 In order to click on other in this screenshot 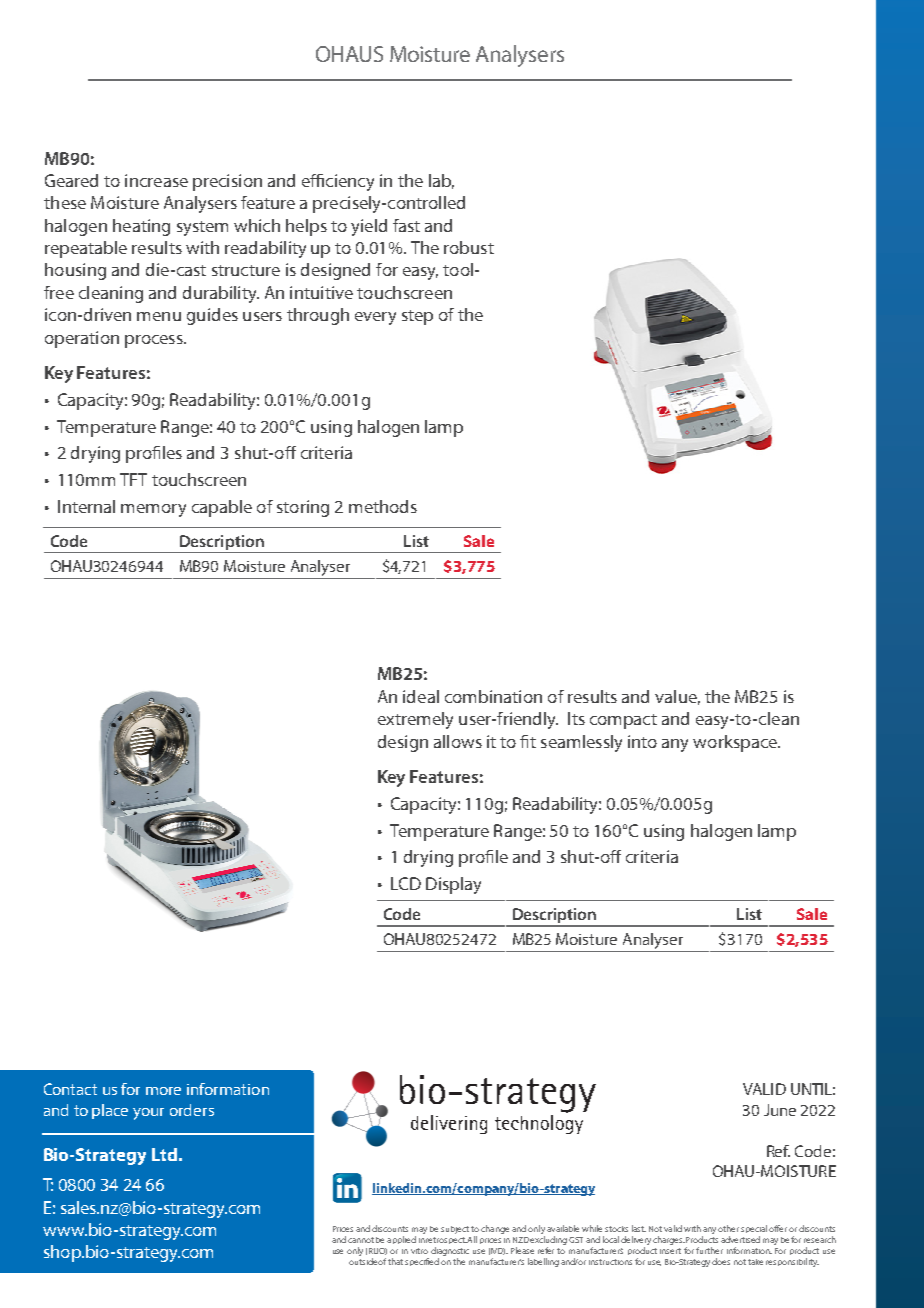, I will do `click(728, 1228)`.
